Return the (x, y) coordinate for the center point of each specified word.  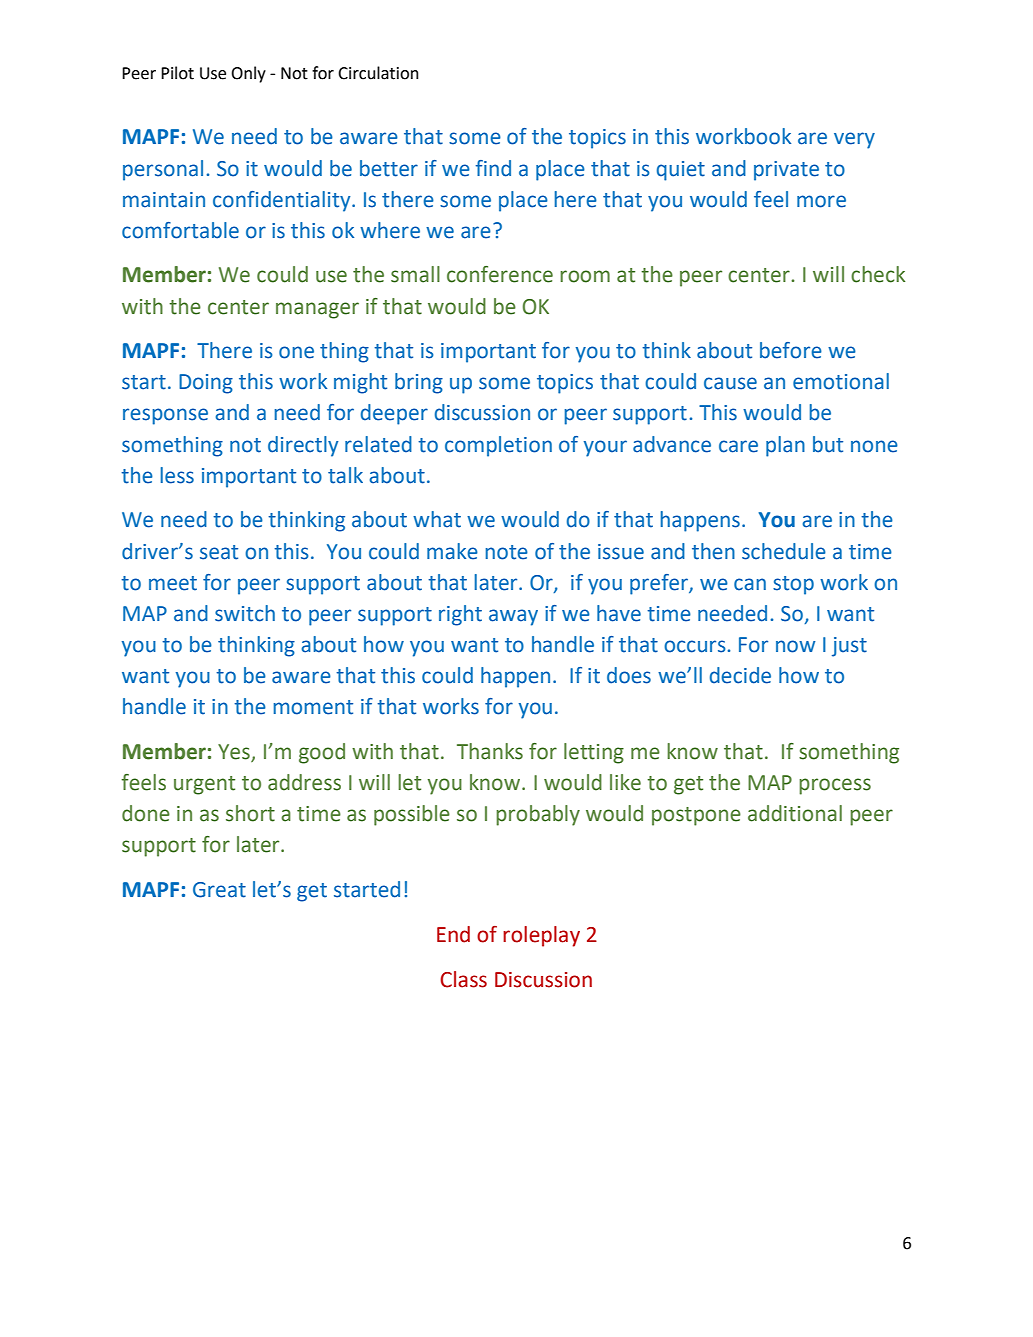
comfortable (180, 230)
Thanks (490, 751)
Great (219, 890)
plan (785, 446)
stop (793, 585)
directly (303, 446)
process (835, 786)
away (513, 617)
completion (498, 446)
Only (248, 74)
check (878, 274)
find (493, 168)
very (854, 140)
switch (245, 613)
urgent (204, 785)
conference (500, 274)
